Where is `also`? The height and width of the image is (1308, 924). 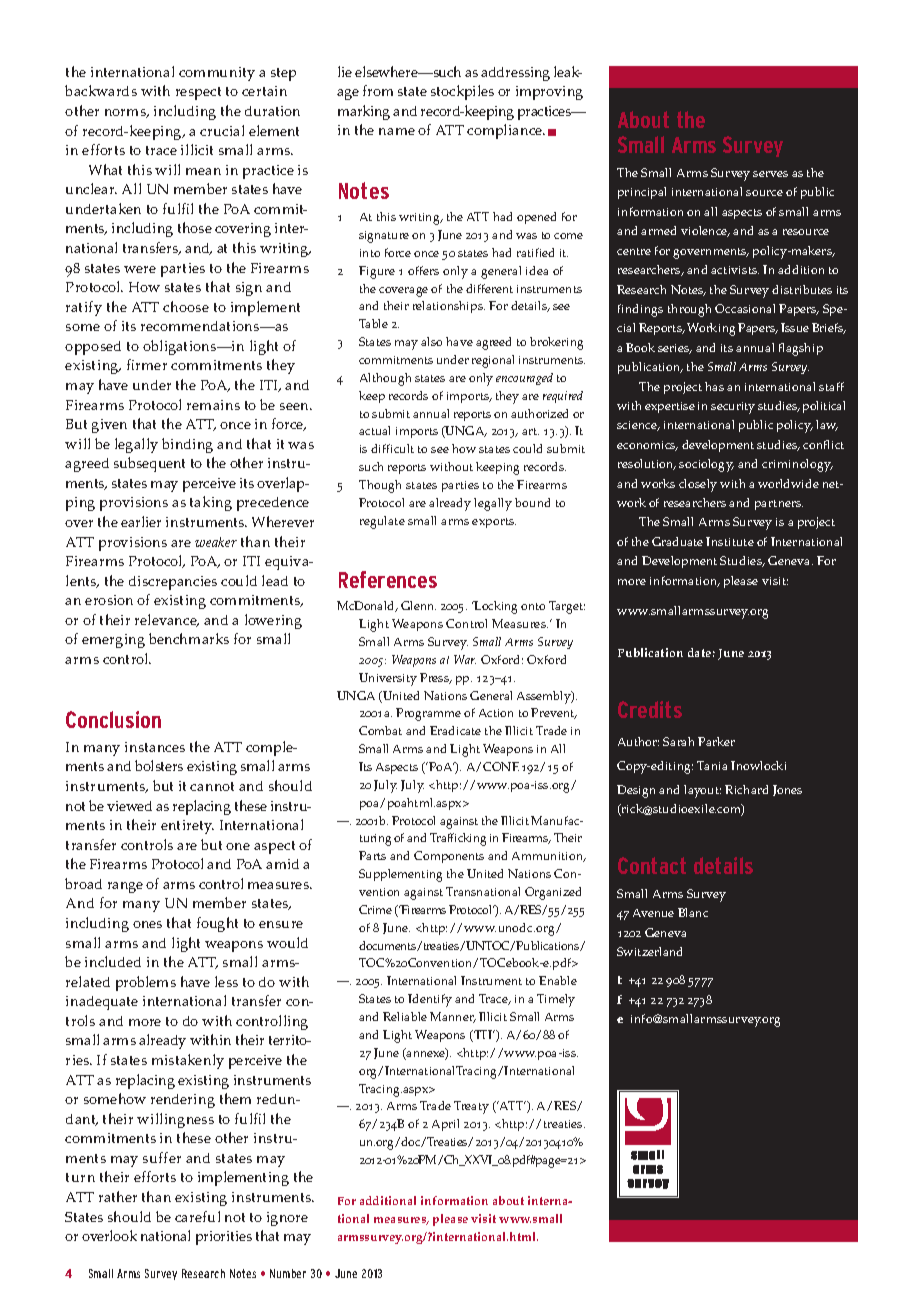 also is located at coordinates (431, 341).
